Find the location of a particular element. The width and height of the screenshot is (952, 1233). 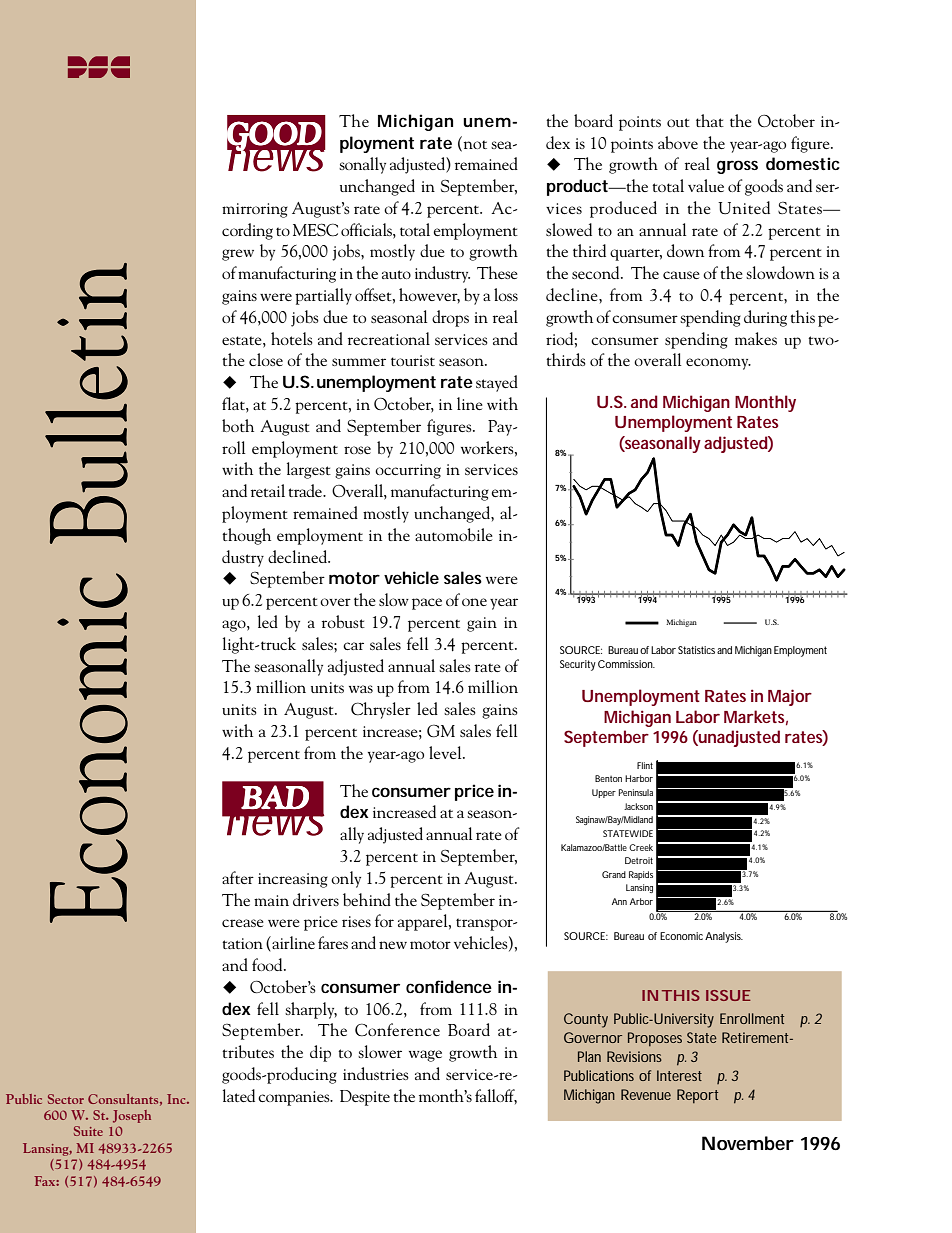

not is located at coordinates (474, 144).
